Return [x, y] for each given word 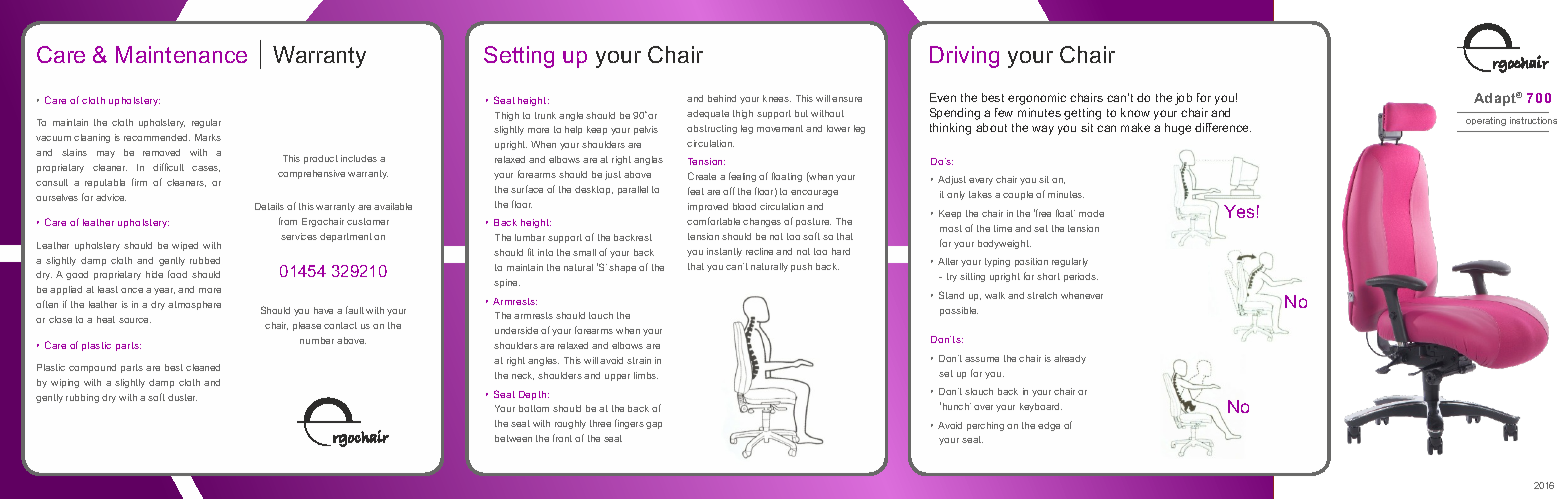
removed [161, 152]
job [1183, 99]
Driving [964, 57]
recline [759, 251]
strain [639, 360]
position [1031, 262]
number [317, 340]
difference [1223, 127]
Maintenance [181, 54]
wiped [185, 246]
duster [182, 397]
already [1070, 359]
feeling [742, 177]
